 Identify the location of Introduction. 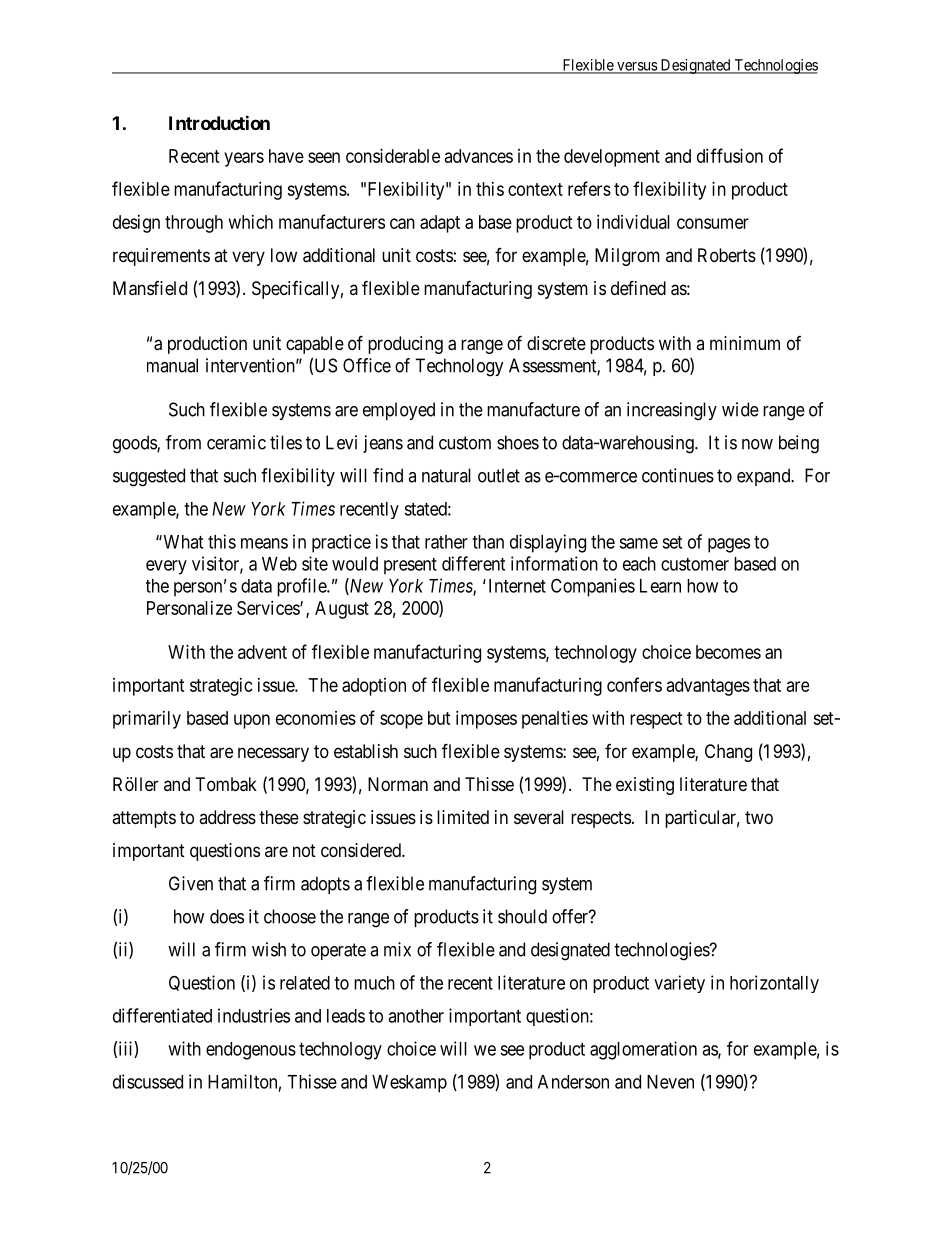
(219, 122).
